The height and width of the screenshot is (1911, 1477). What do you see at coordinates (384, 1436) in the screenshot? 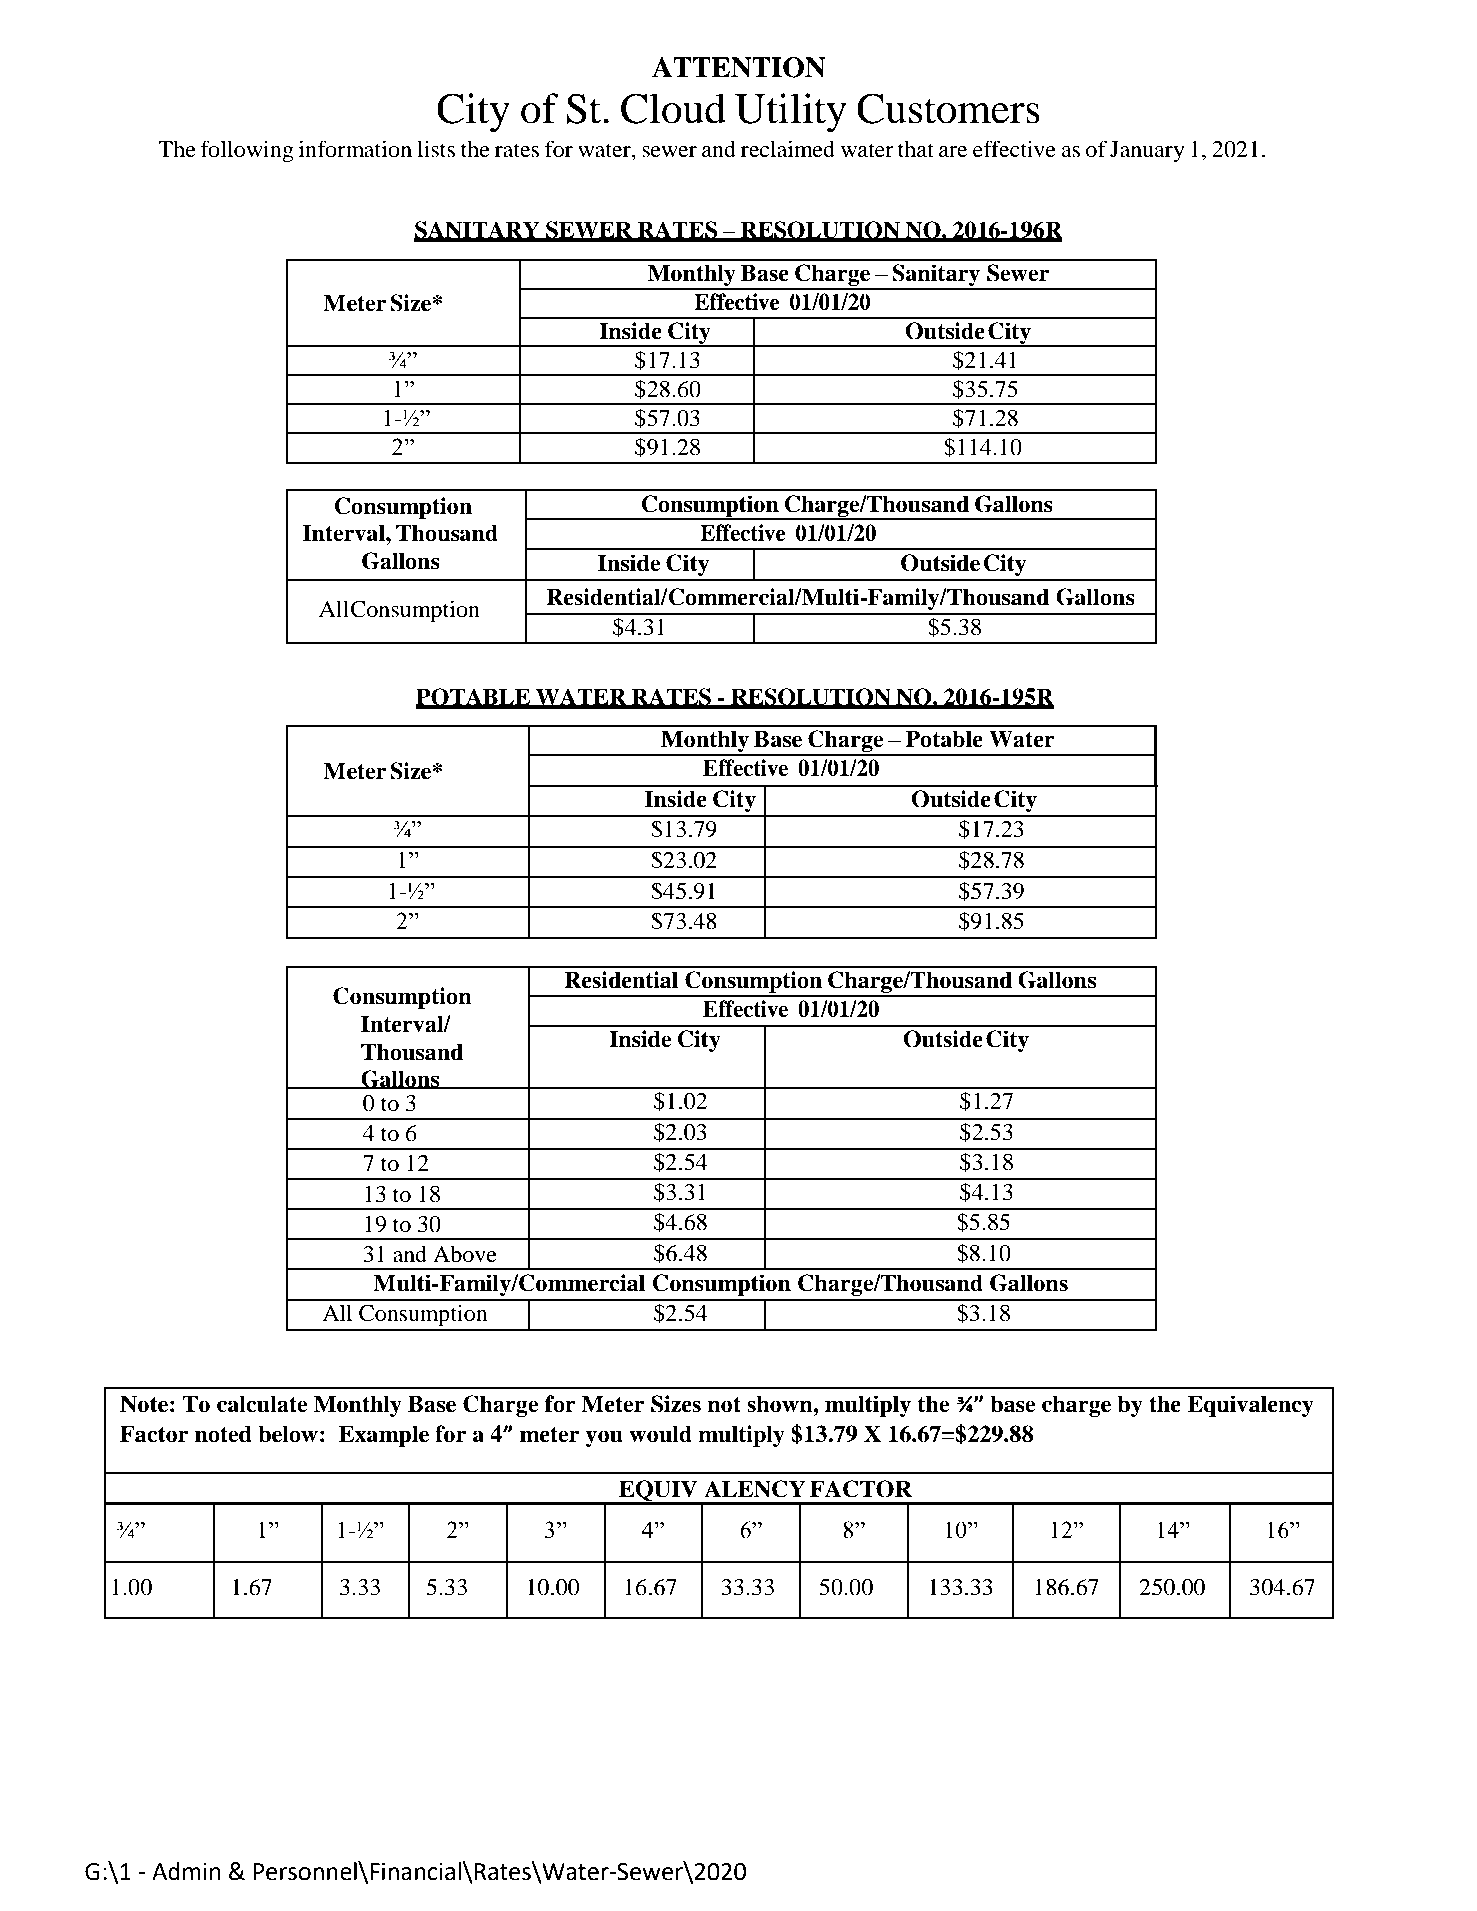
I see `Example` at bounding box center [384, 1436].
